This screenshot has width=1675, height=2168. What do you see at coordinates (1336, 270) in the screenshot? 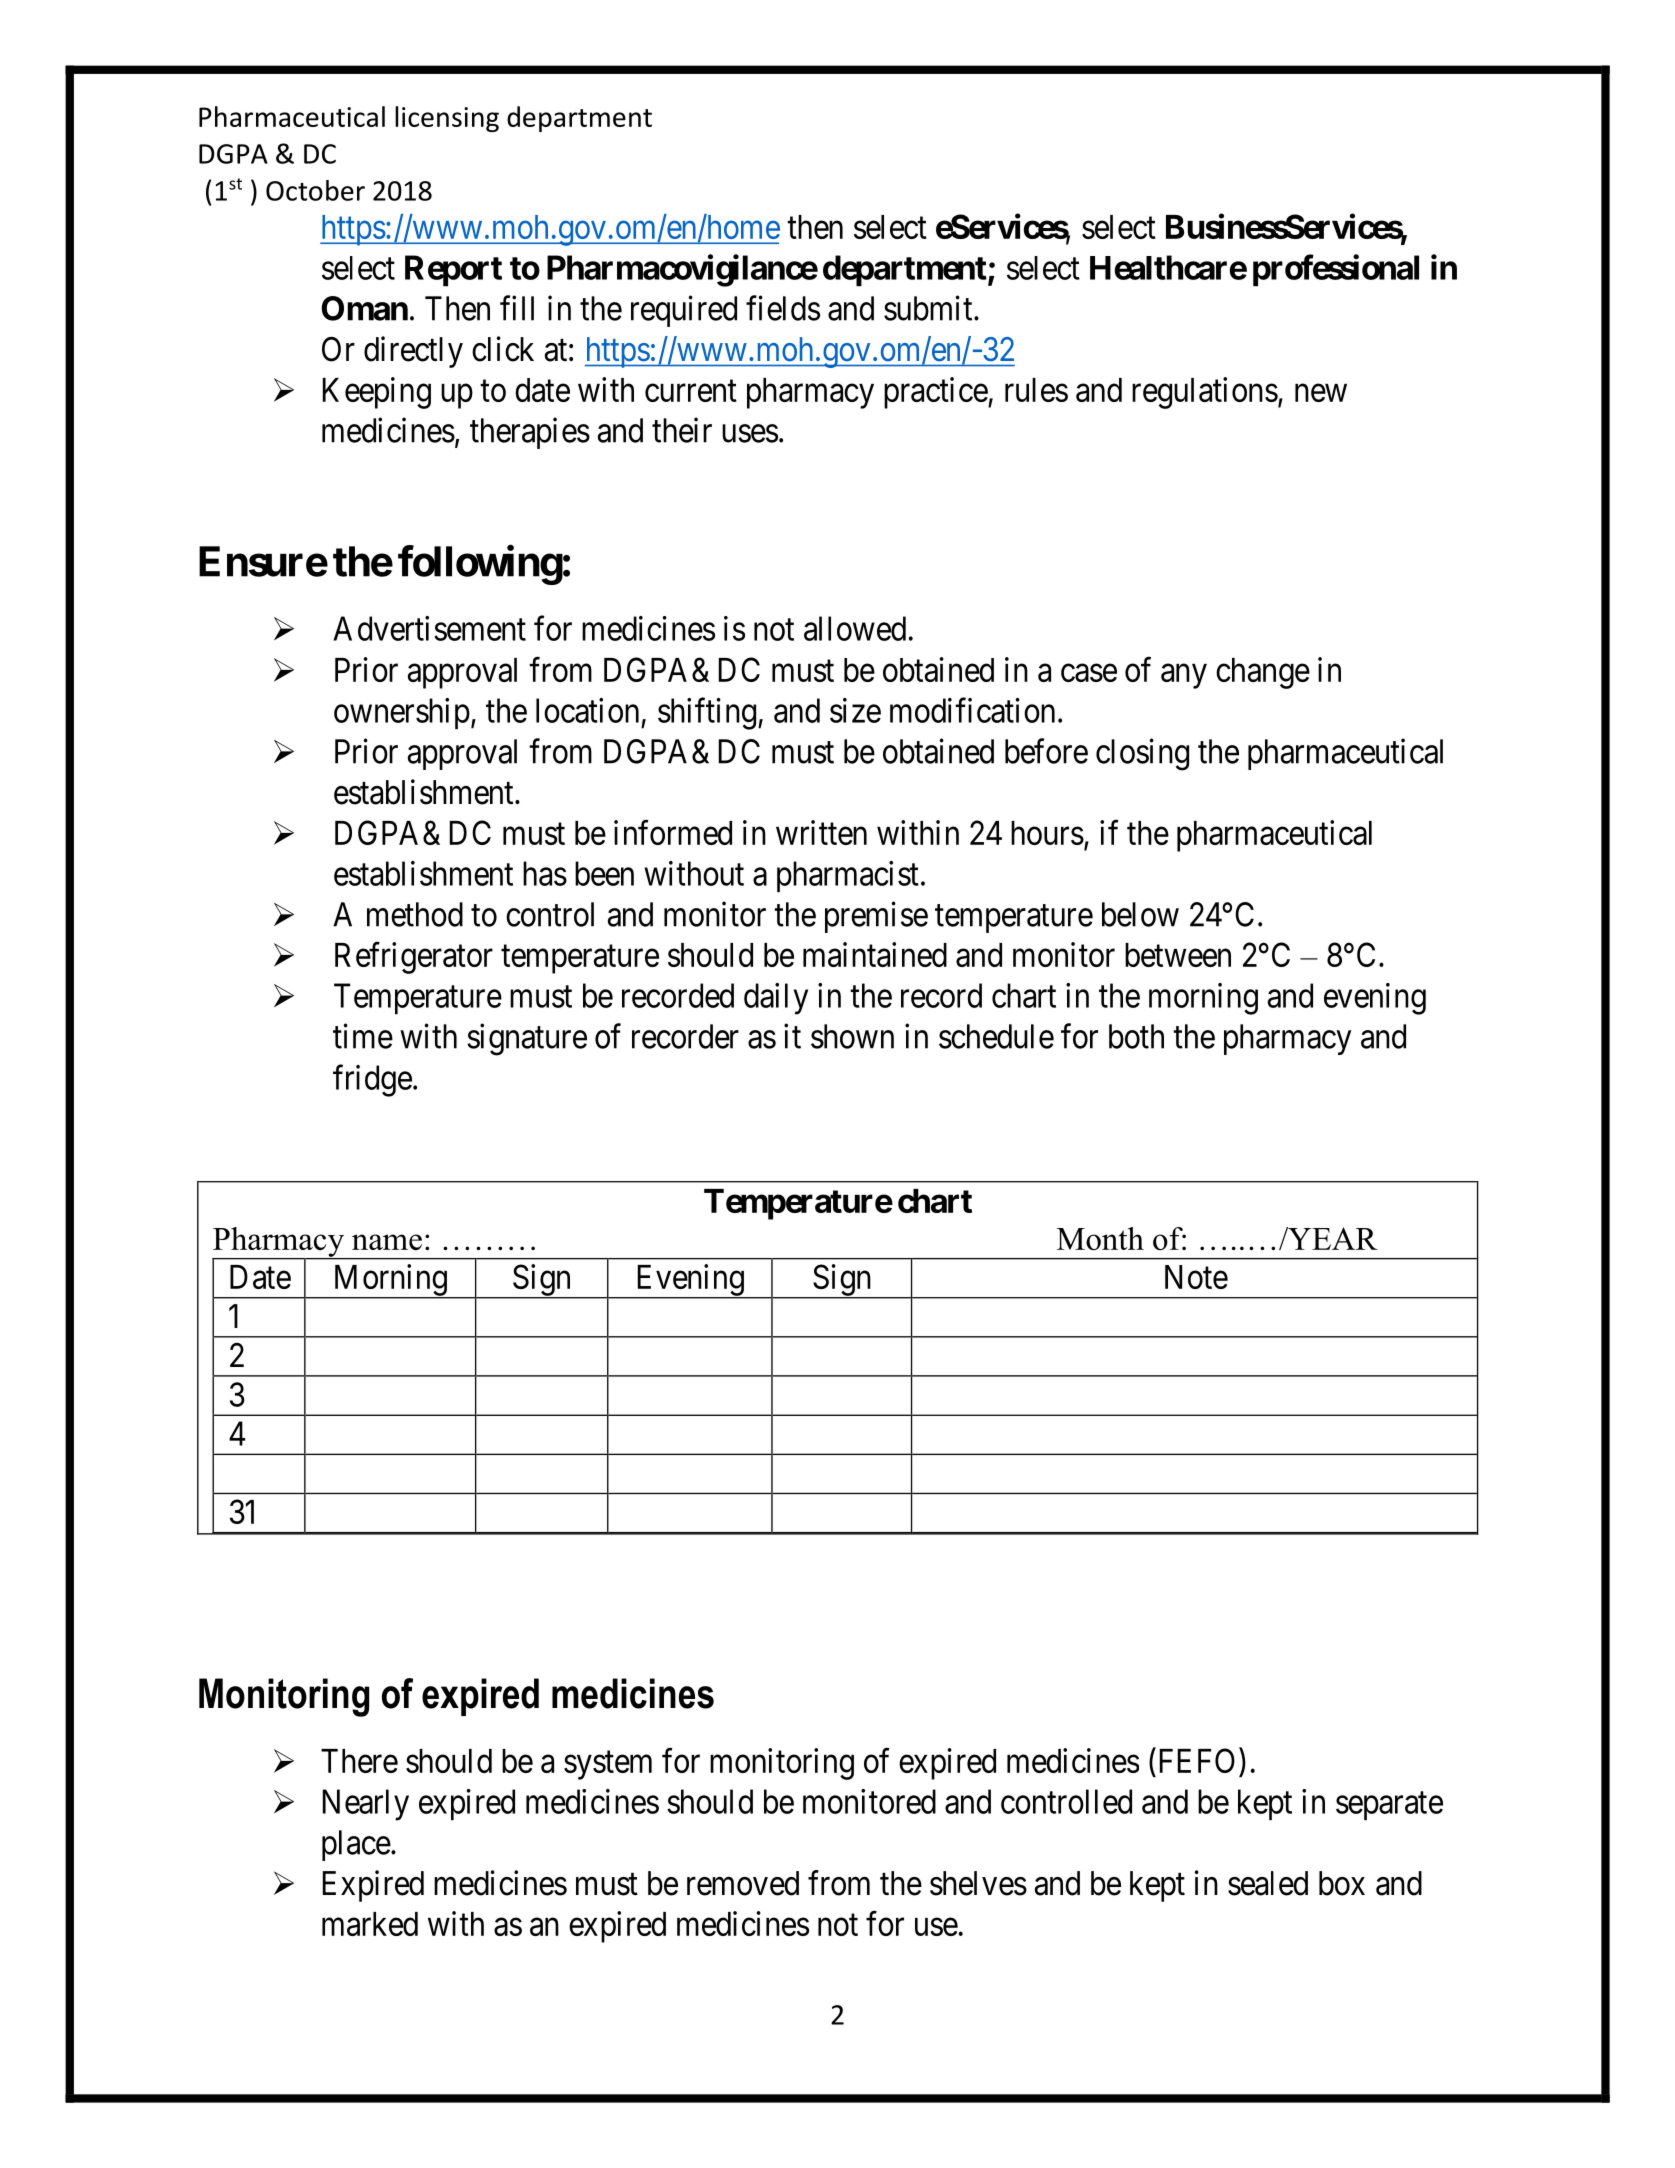
I see `professional` at bounding box center [1336, 270].
